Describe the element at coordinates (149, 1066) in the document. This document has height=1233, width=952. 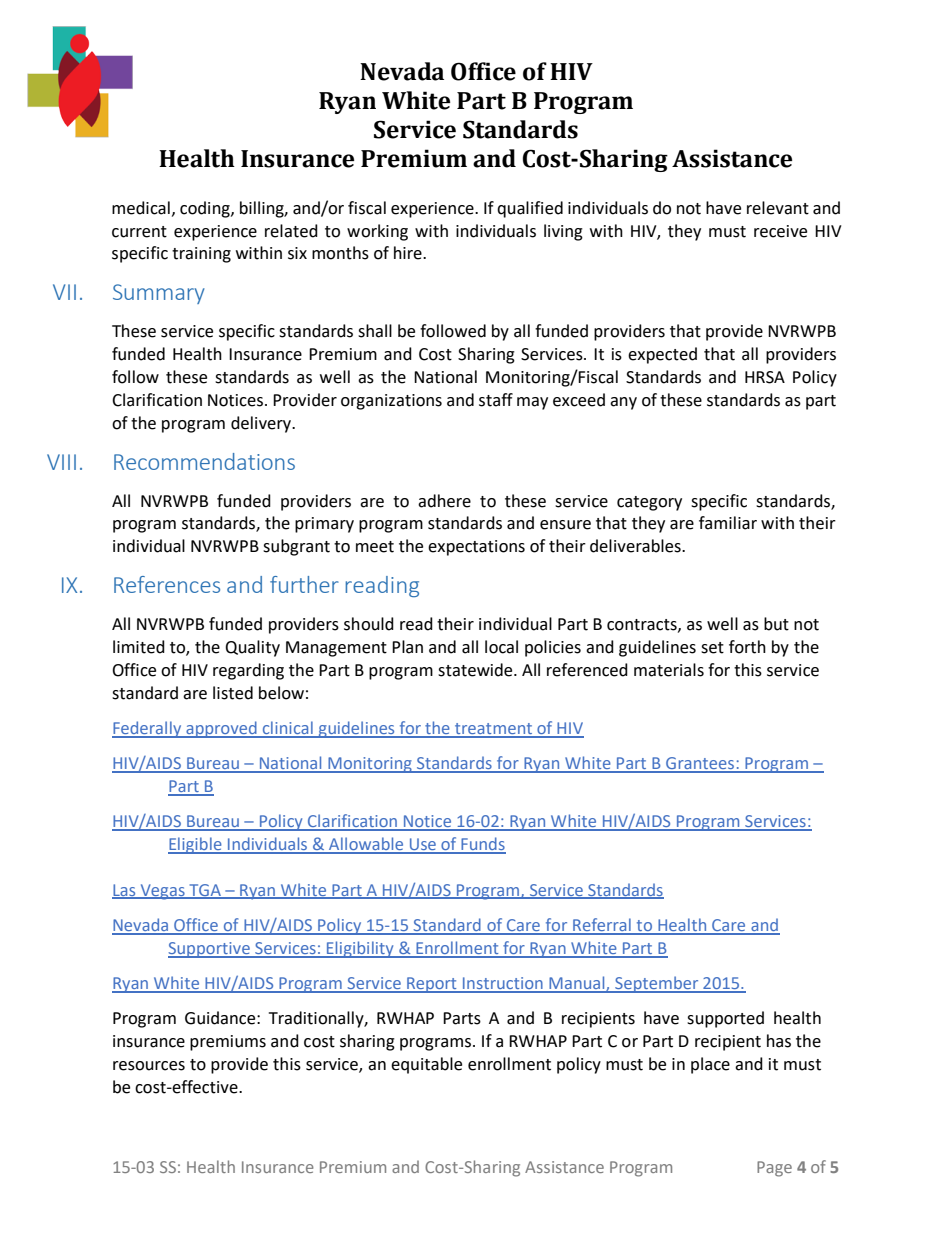
I see `resources` at that location.
